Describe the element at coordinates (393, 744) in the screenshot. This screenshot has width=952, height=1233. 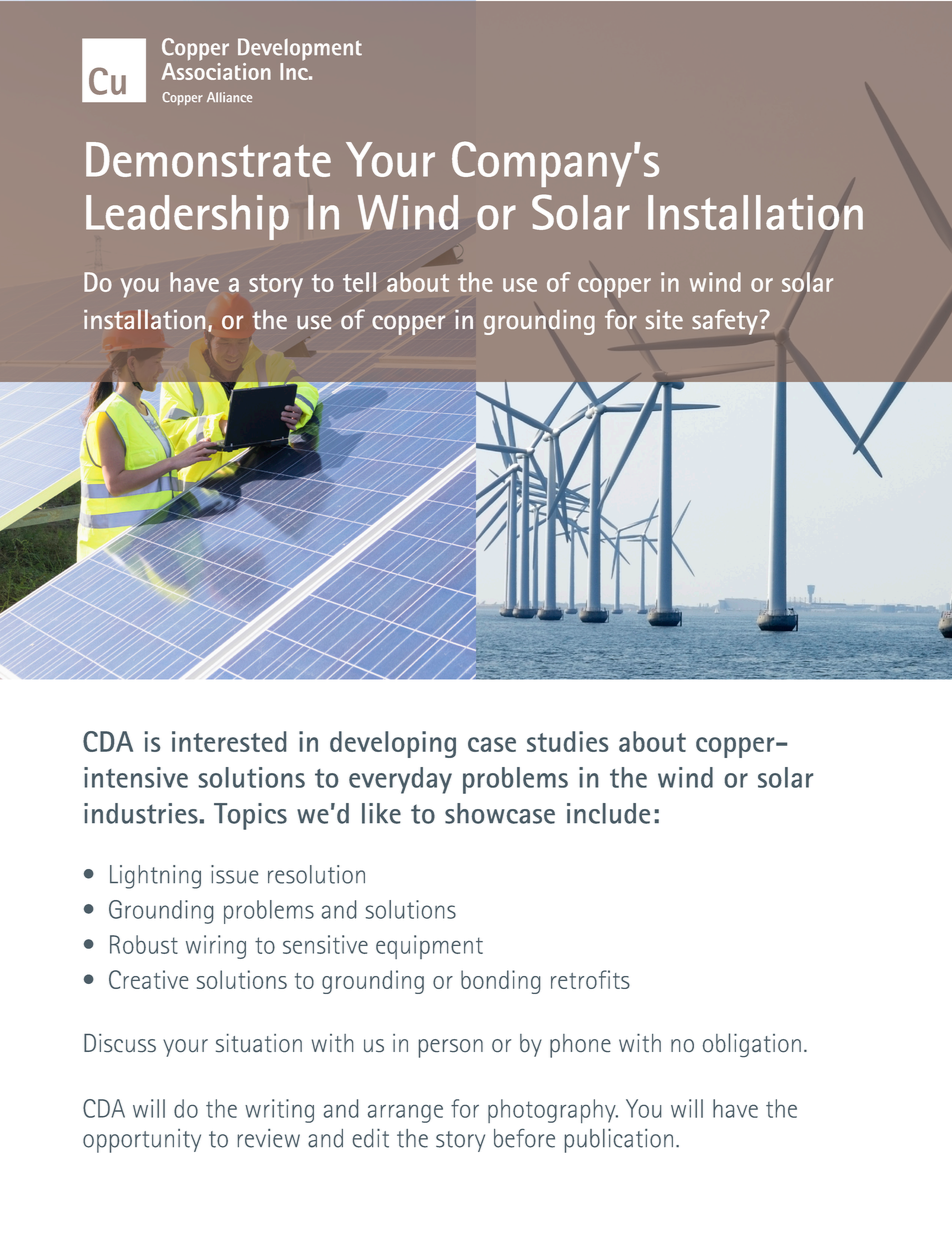
I see `developing` at that location.
